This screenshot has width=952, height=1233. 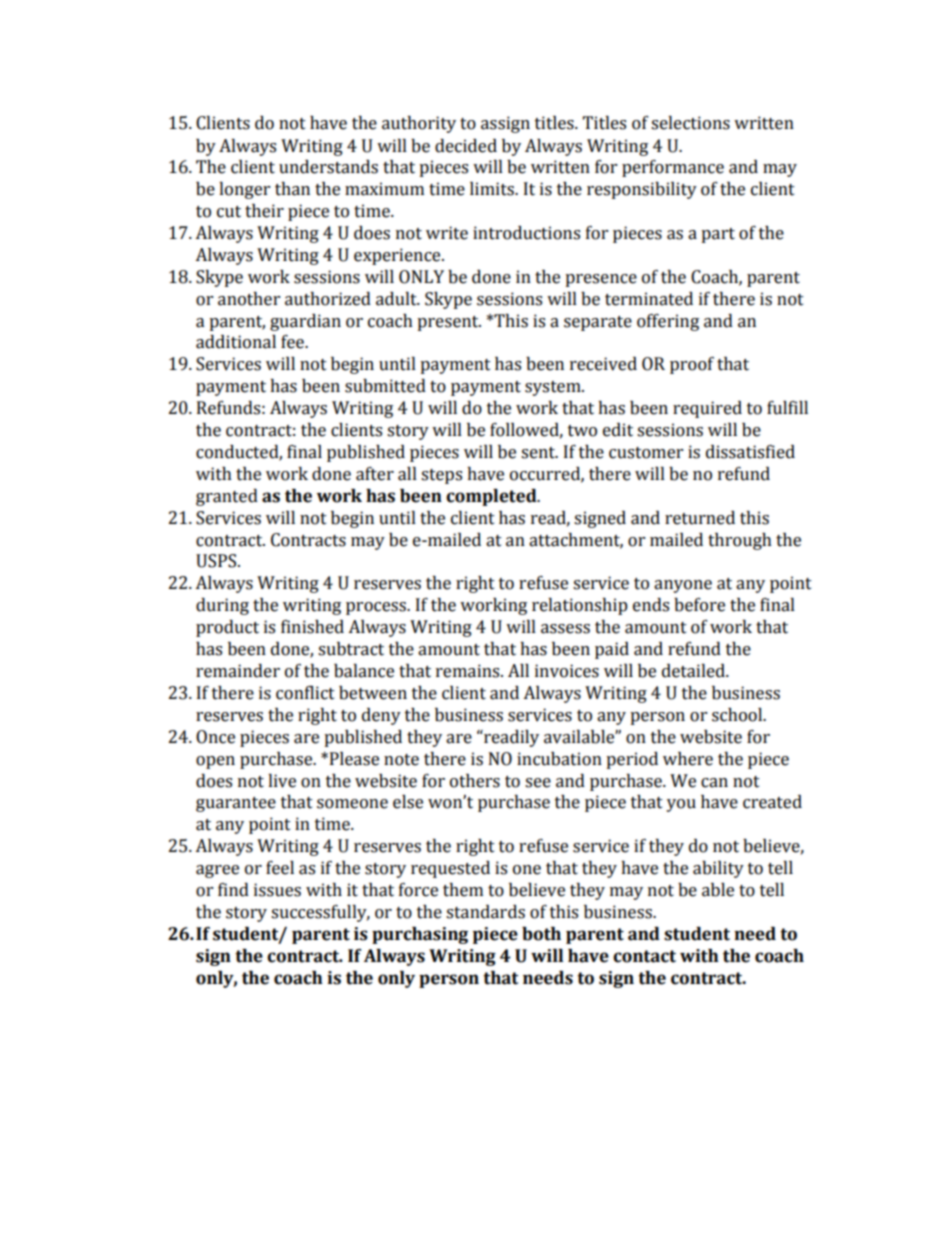 What do you see at coordinates (554, 388) in the screenshot?
I see `system` at bounding box center [554, 388].
